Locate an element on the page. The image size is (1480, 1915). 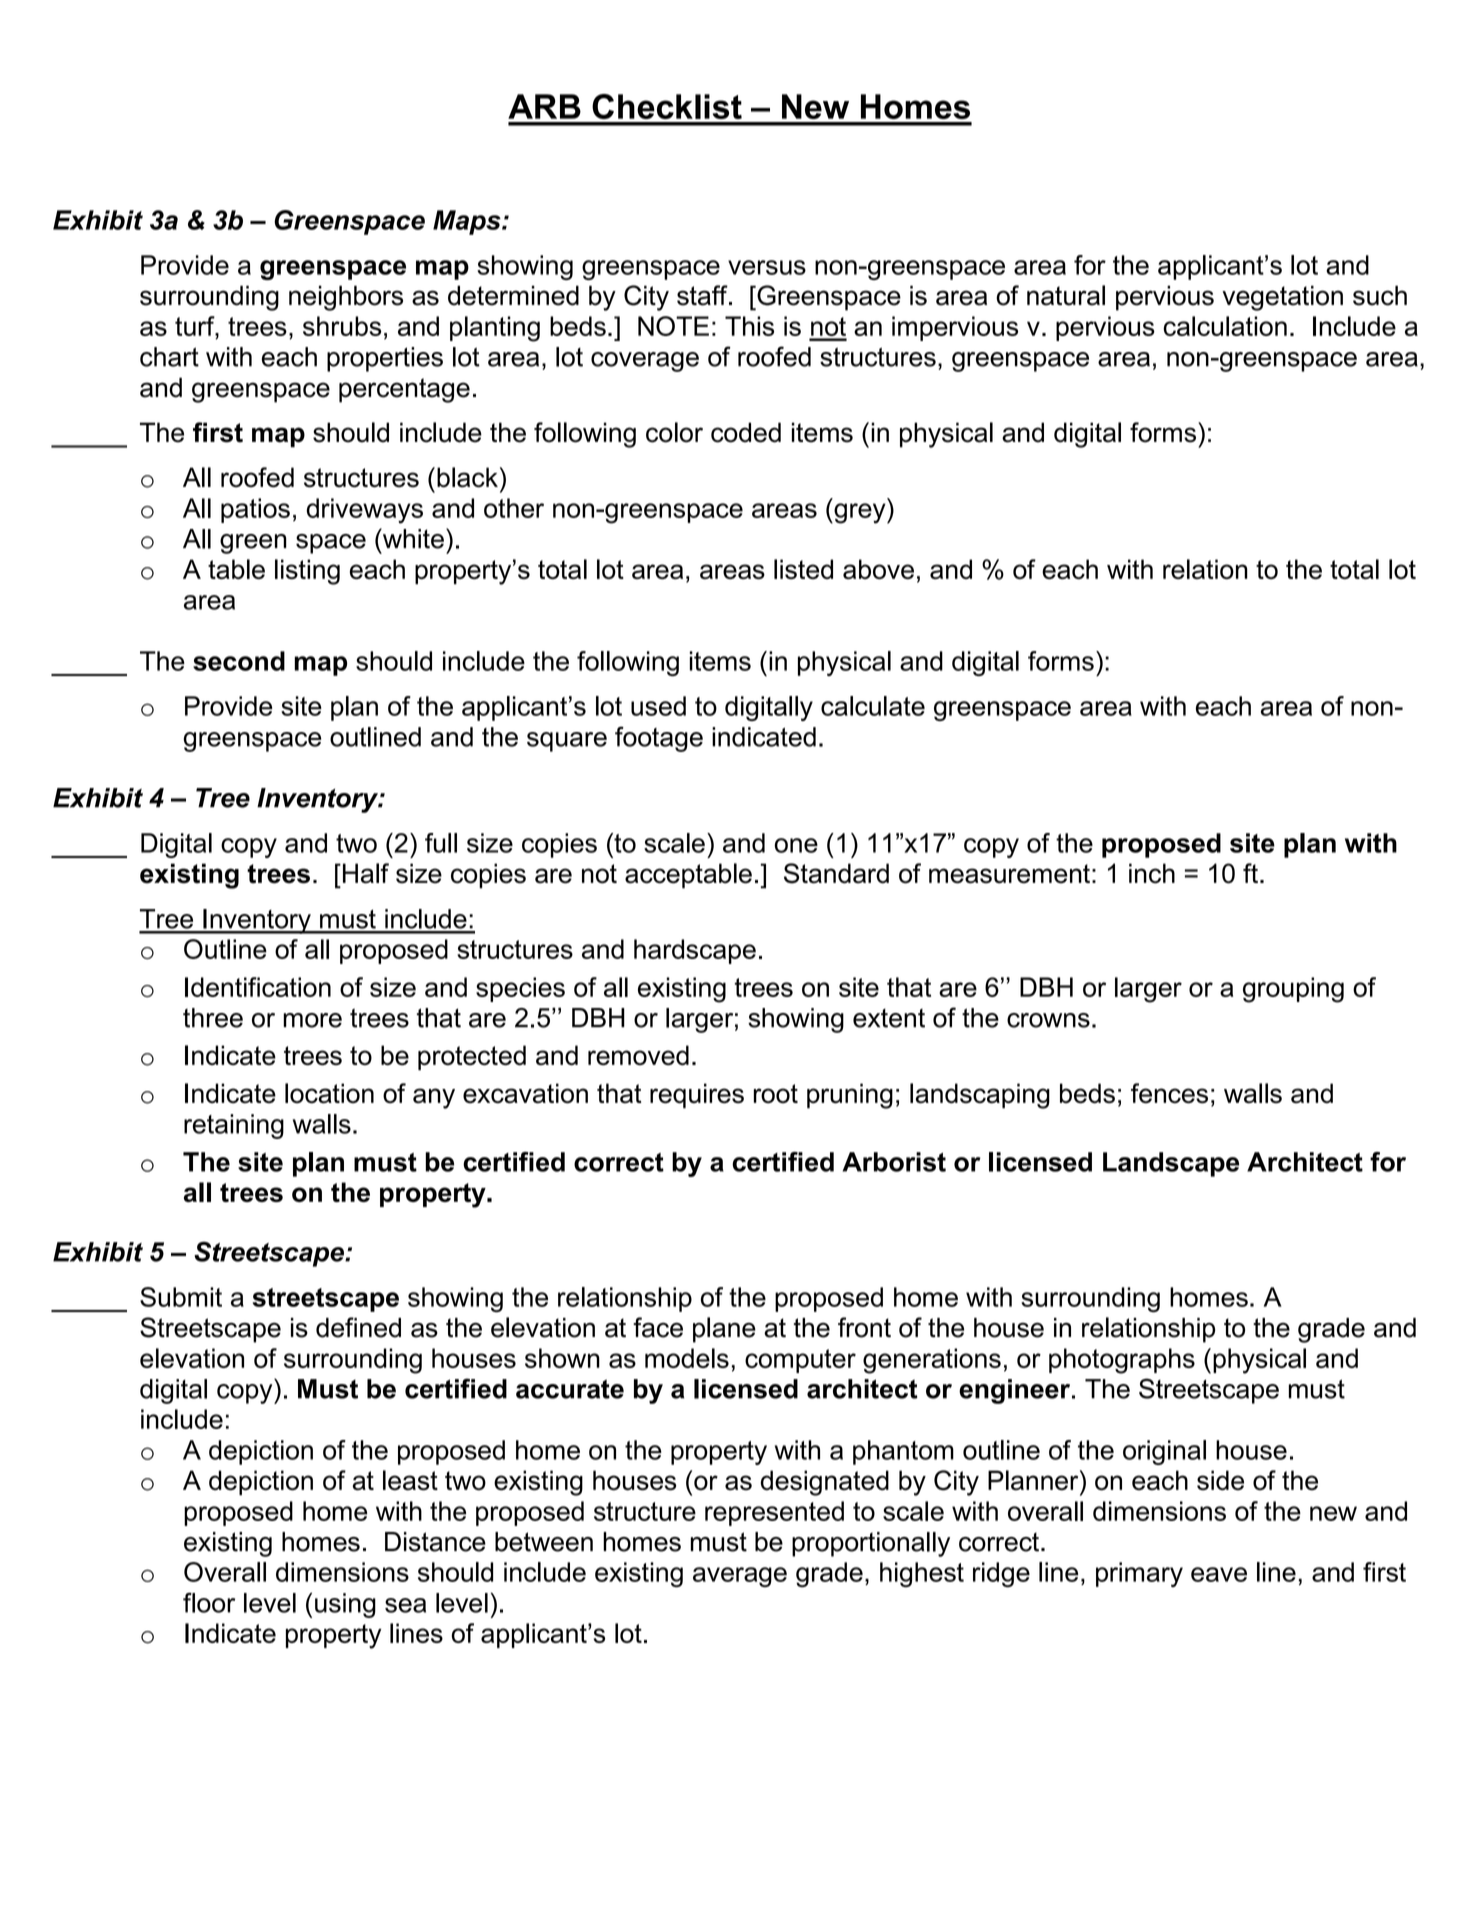
versus is located at coordinates (767, 267).
